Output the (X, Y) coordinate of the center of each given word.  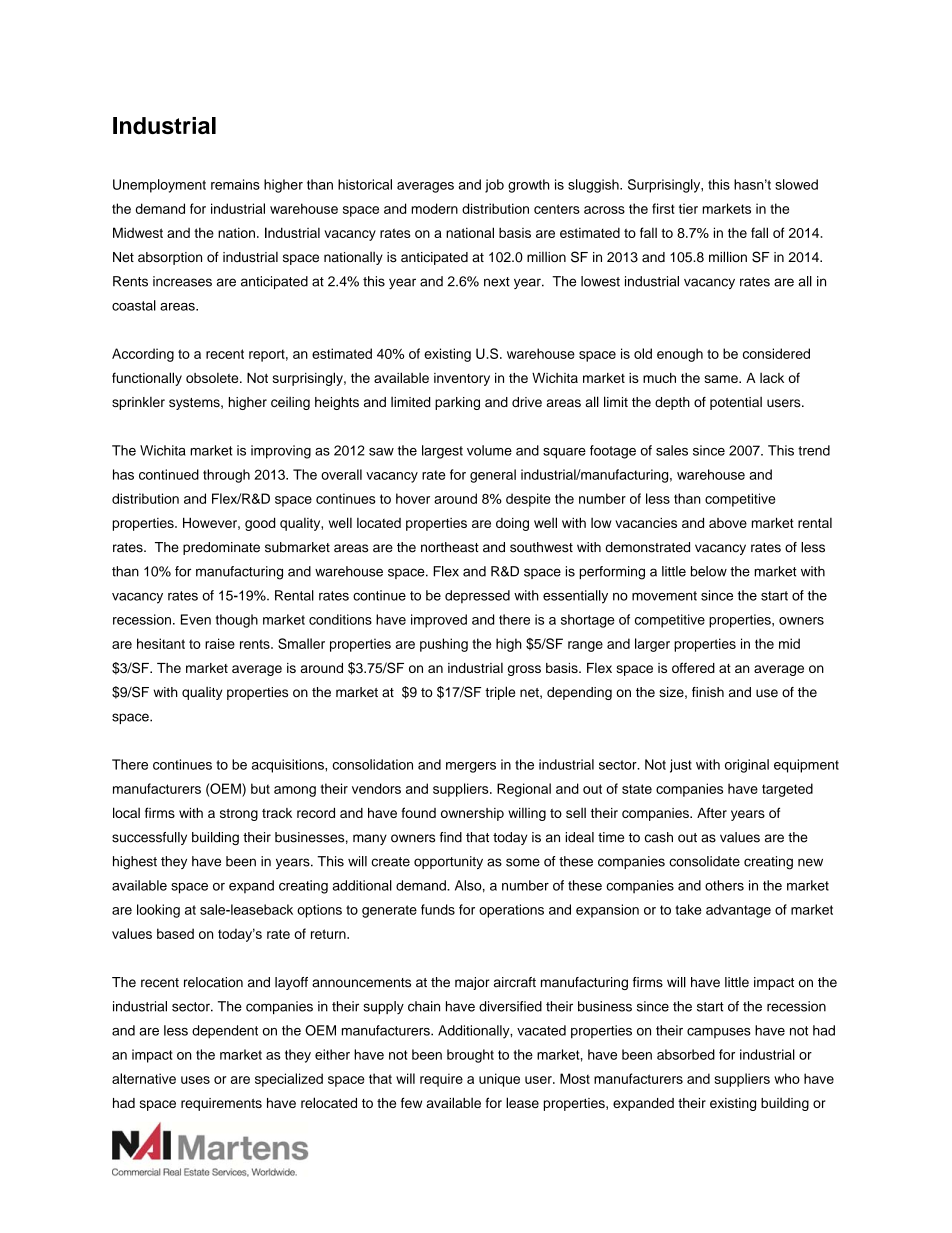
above (728, 523)
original (747, 766)
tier (688, 208)
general (493, 476)
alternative (144, 1078)
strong (239, 815)
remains (235, 184)
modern (434, 208)
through (226, 476)
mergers (471, 767)
